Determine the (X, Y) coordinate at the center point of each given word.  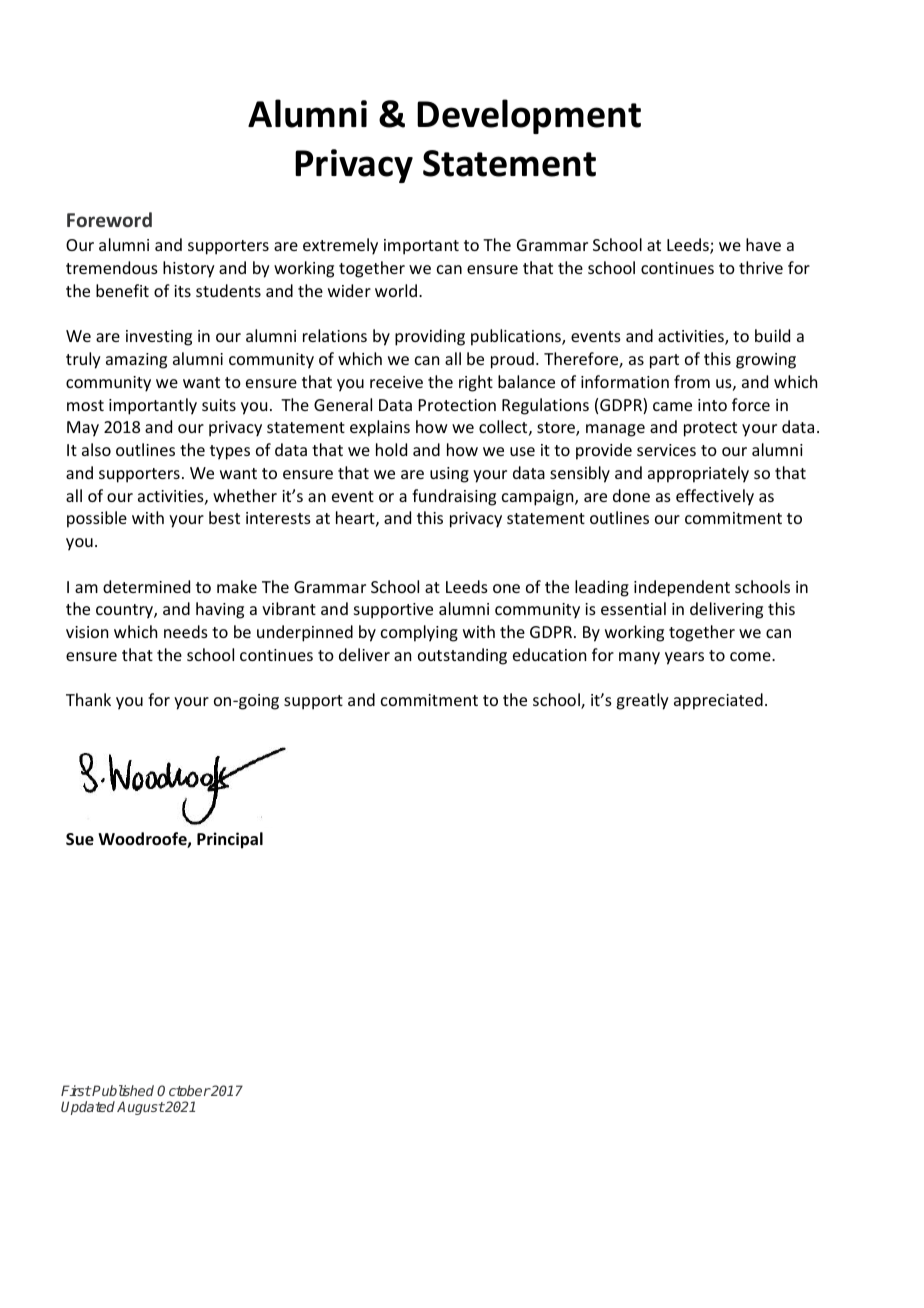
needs (186, 631)
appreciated (718, 701)
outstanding (462, 656)
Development (529, 116)
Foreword (109, 219)
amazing (136, 361)
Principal (230, 840)
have (763, 244)
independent (682, 588)
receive (396, 382)
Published (122, 1090)
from (692, 381)
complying (419, 633)
